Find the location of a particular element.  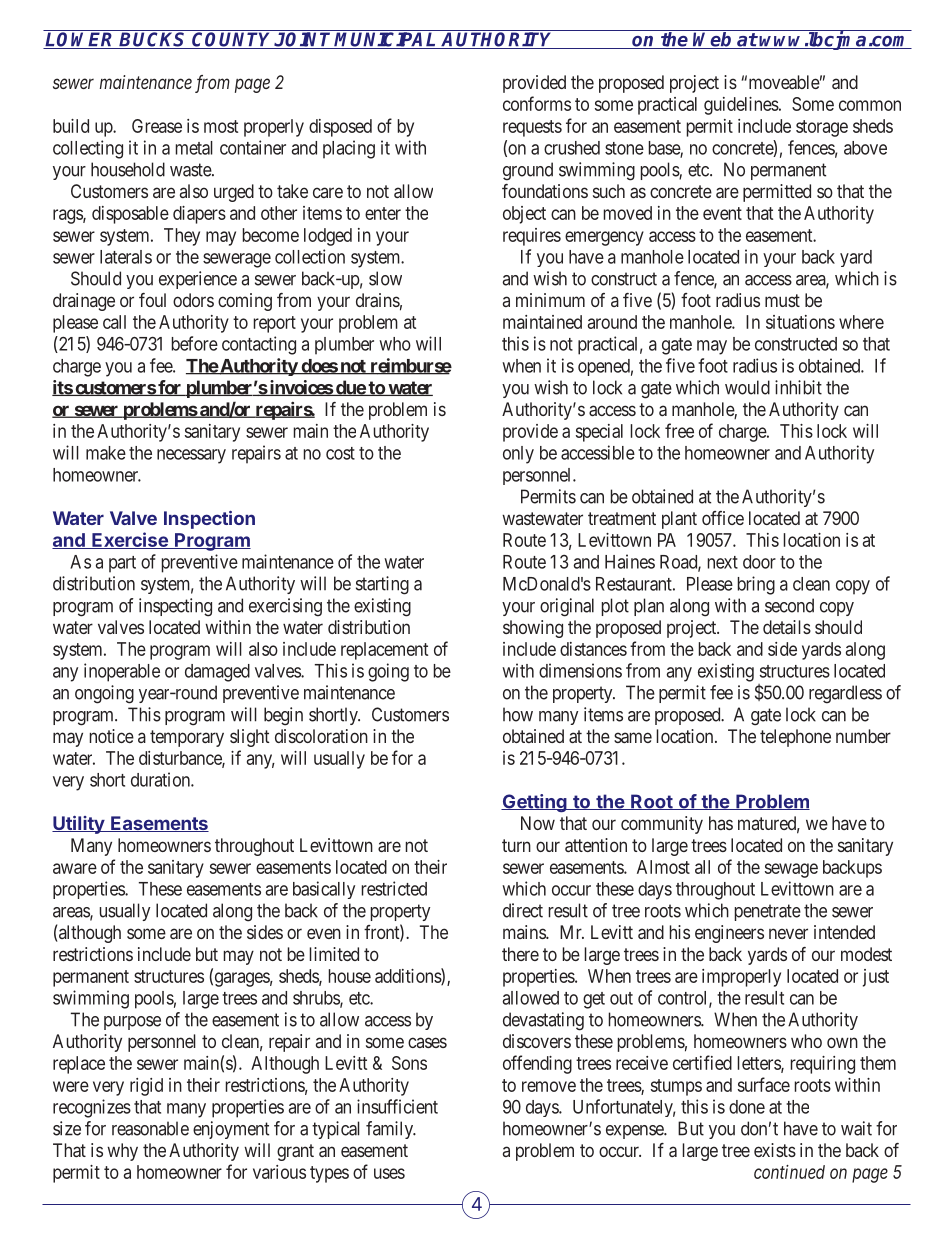

reasonable is located at coordinates (150, 1128).
